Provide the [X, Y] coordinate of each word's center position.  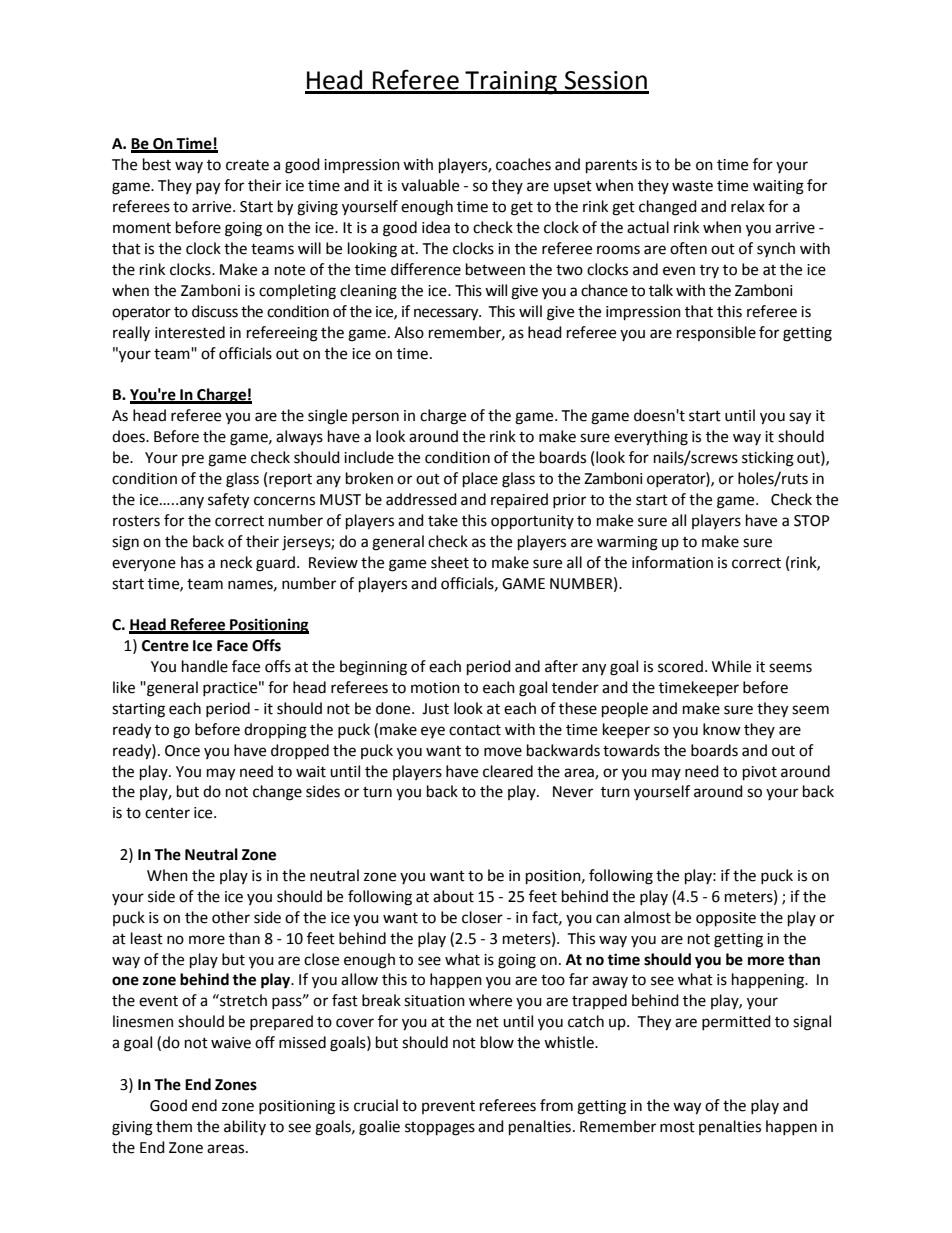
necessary [447, 314]
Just [435, 709]
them [174, 1126]
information [672, 562]
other [231, 917]
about [453, 896]
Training [511, 83]
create [247, 165]
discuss [215, 311]
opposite [726, 919]
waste [692, 186]
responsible [716, 333]
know [722, 729]
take [443, 520]
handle [205, 666]
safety [228, 501]
